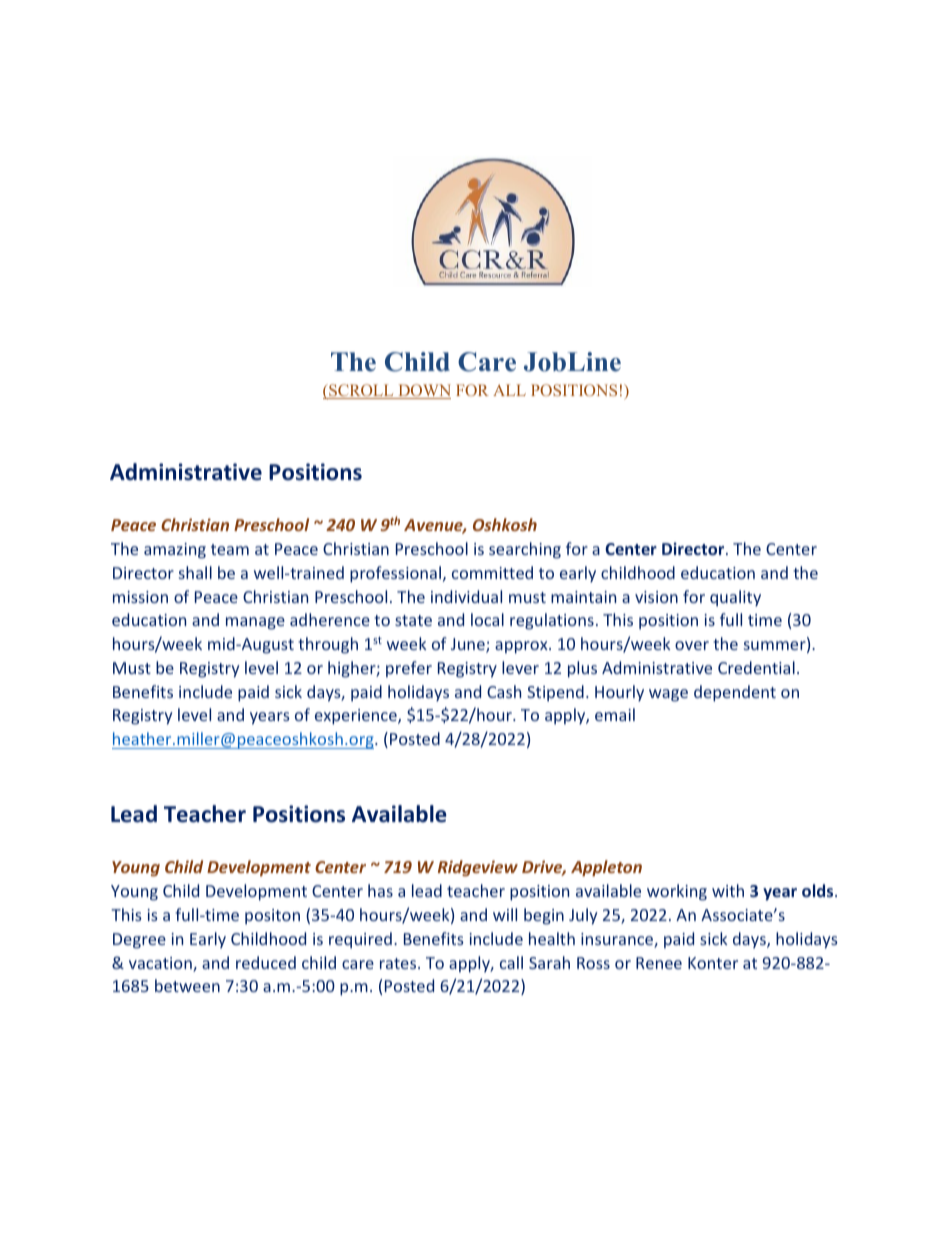 This document has width=952, height=1233. I want to click on DOWN, so click(423, 391).
